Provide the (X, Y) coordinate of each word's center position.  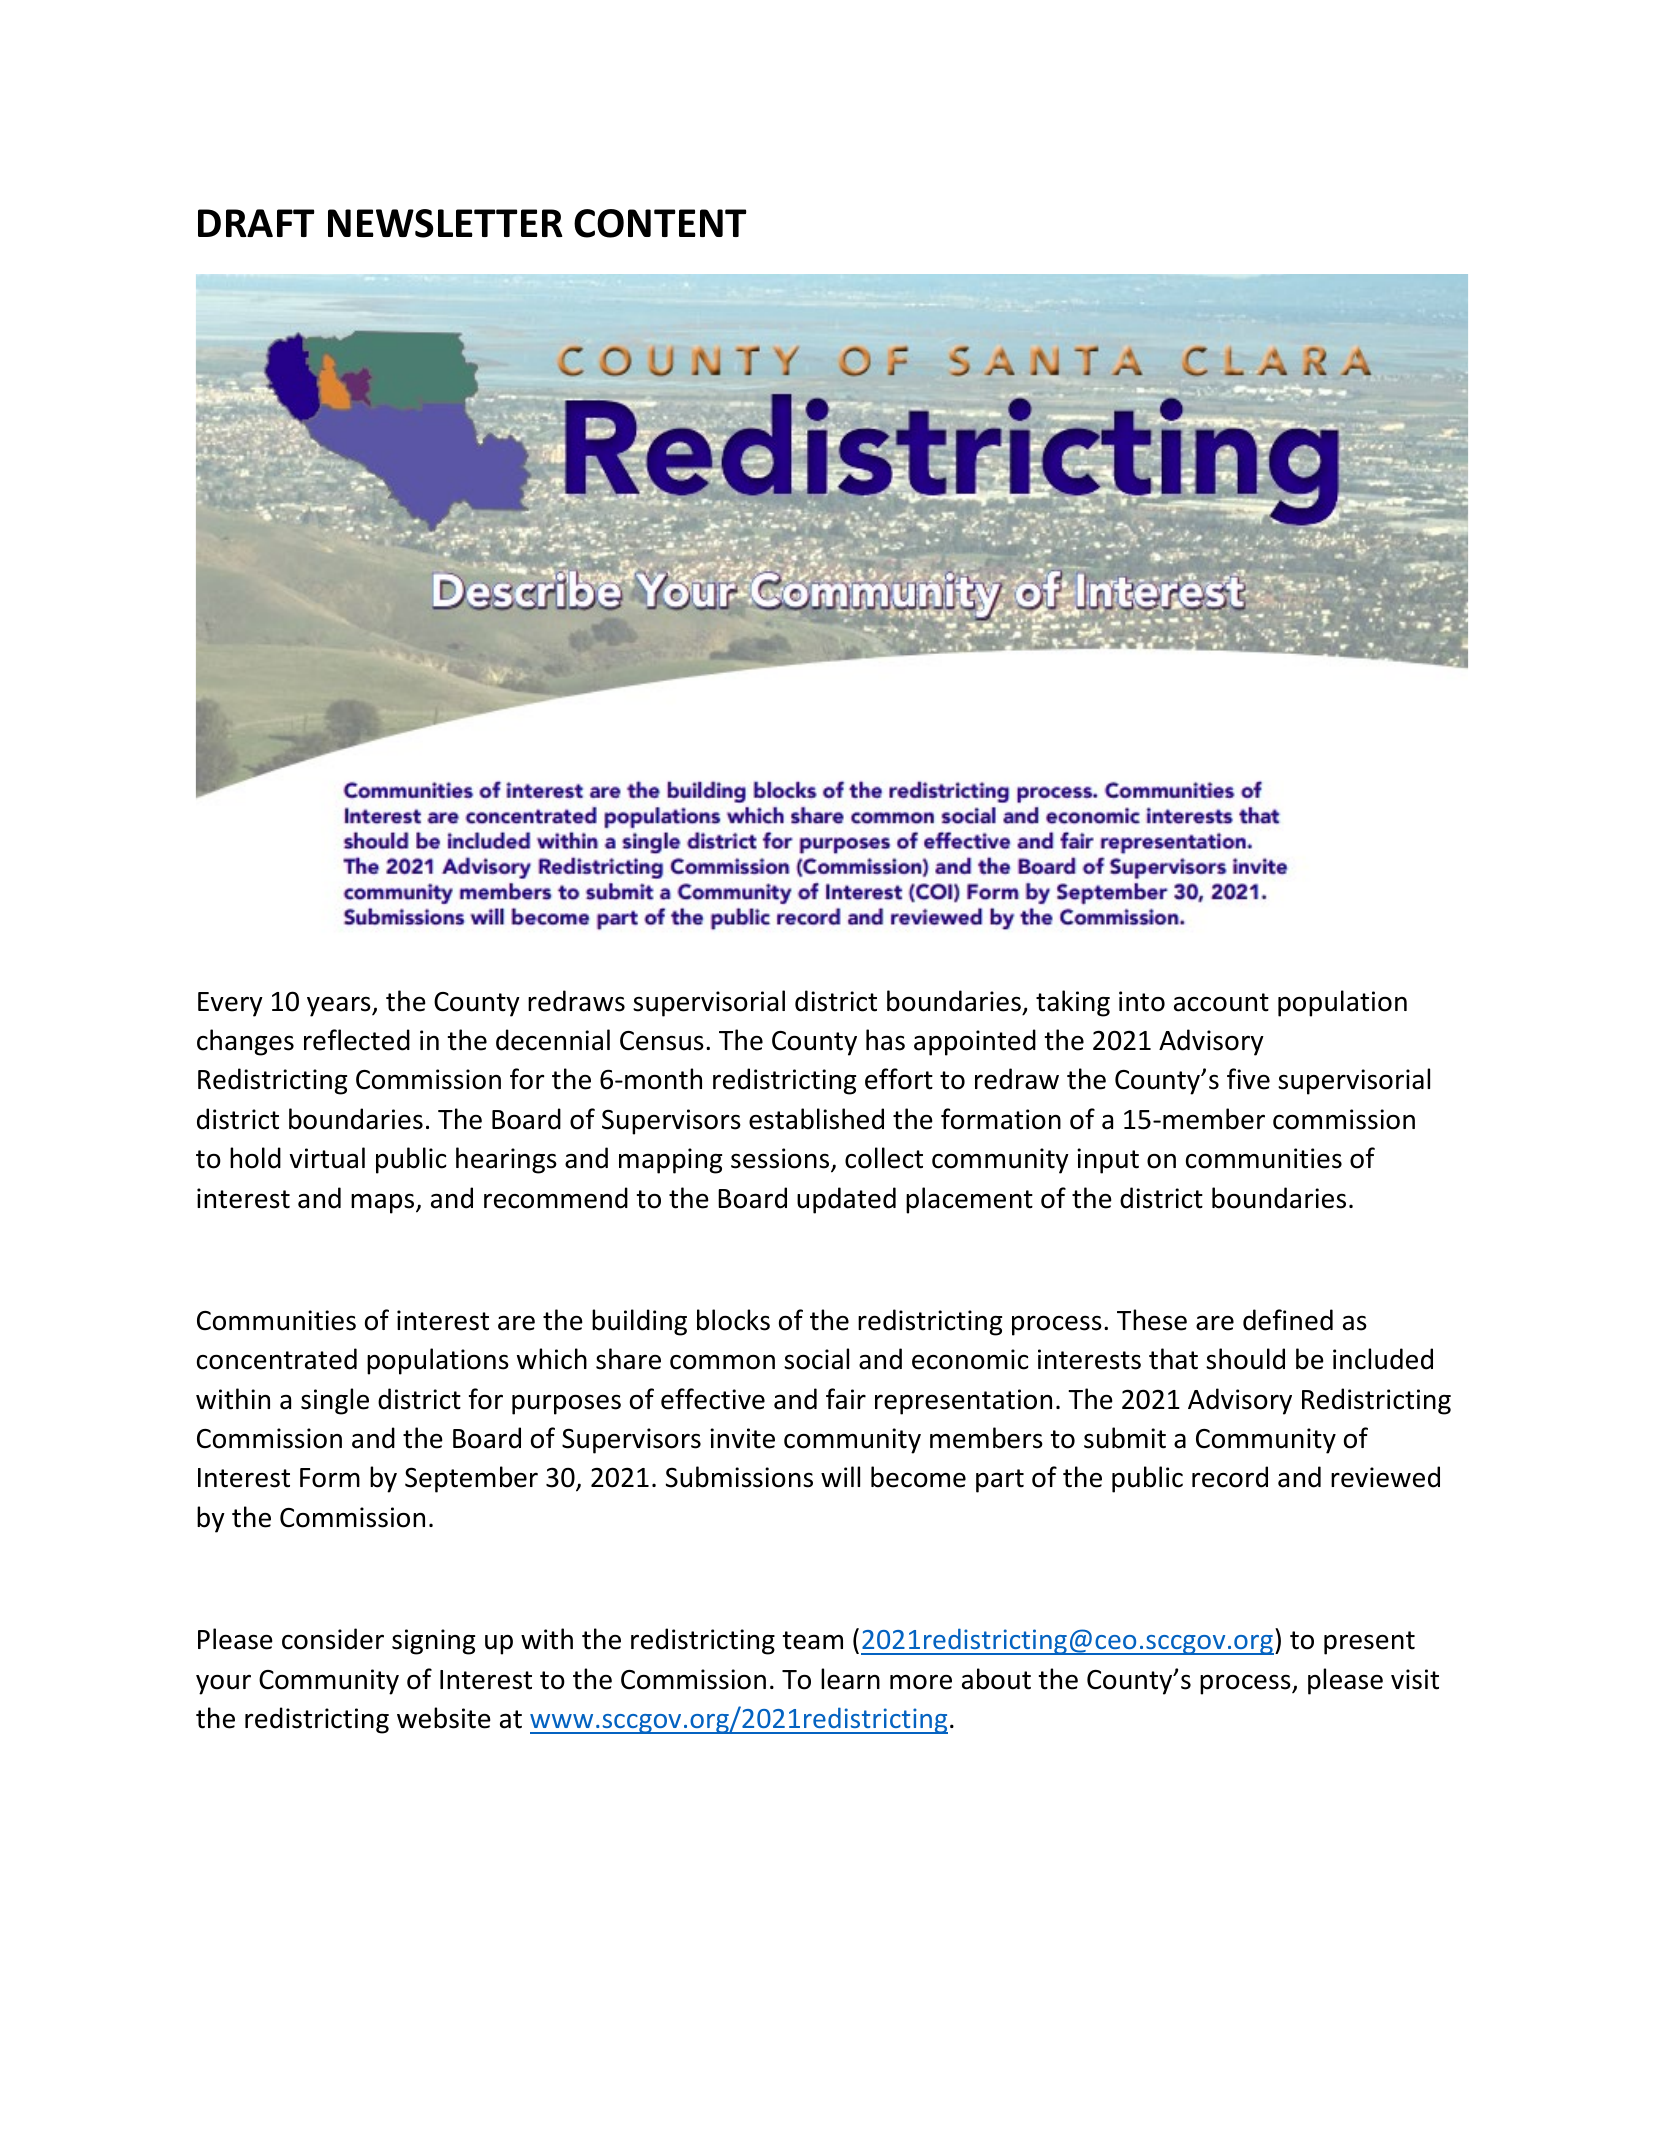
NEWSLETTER (445, 223)
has (885, 1040)
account (1221, 1002)
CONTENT (660, 223)
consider (333, 1639)
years (340, 1006)
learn (850, 1679)
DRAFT (256, 223)
